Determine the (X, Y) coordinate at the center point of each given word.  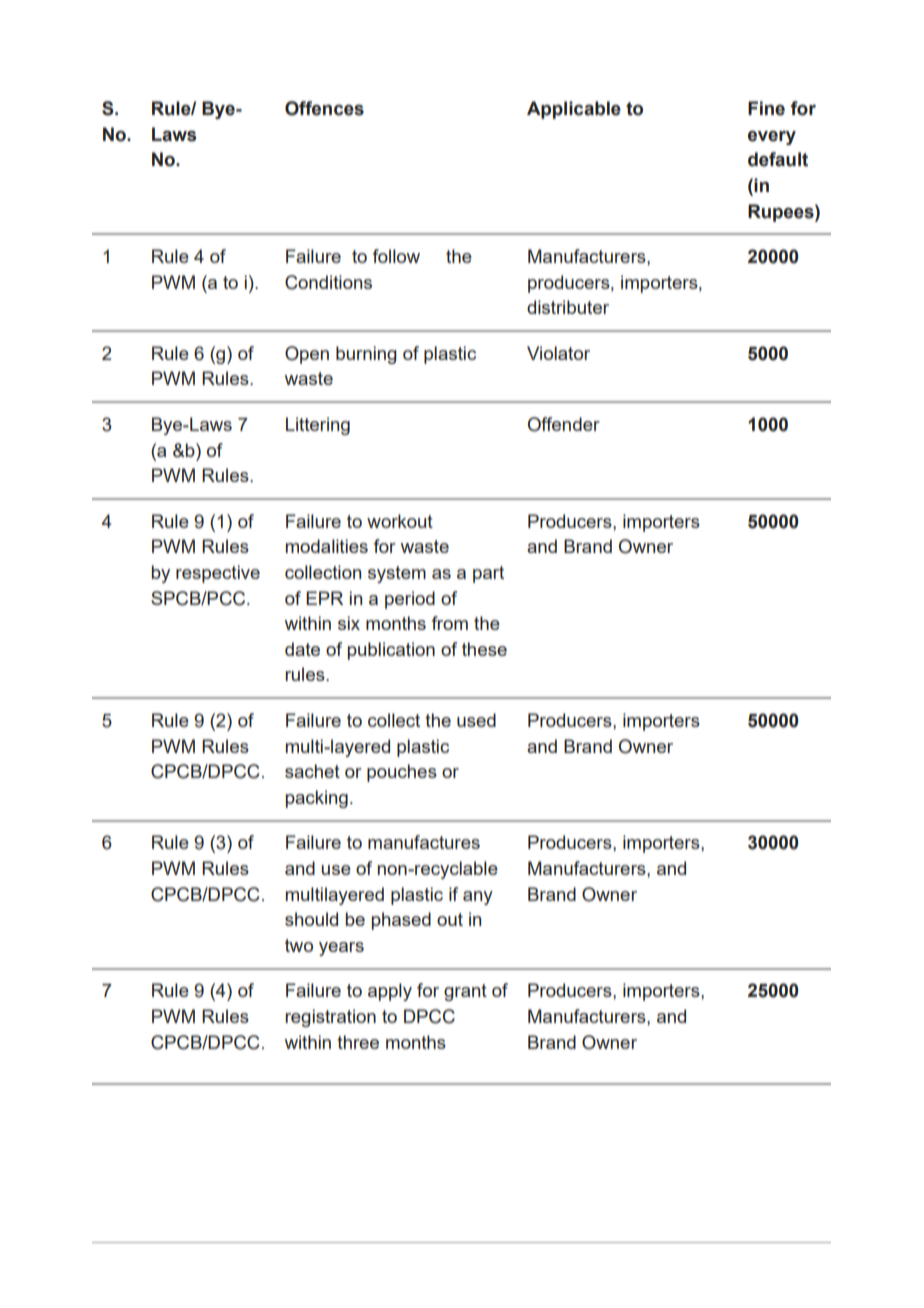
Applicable (574, 110)
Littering (318, 426)
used (476, 720)
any (478, 898)
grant (465, 992)
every (772, 138)
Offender (564, 424)
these (484, 649)
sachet (312, 771)
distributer (568, 307)
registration (330, 1018)
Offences (324, 108)
